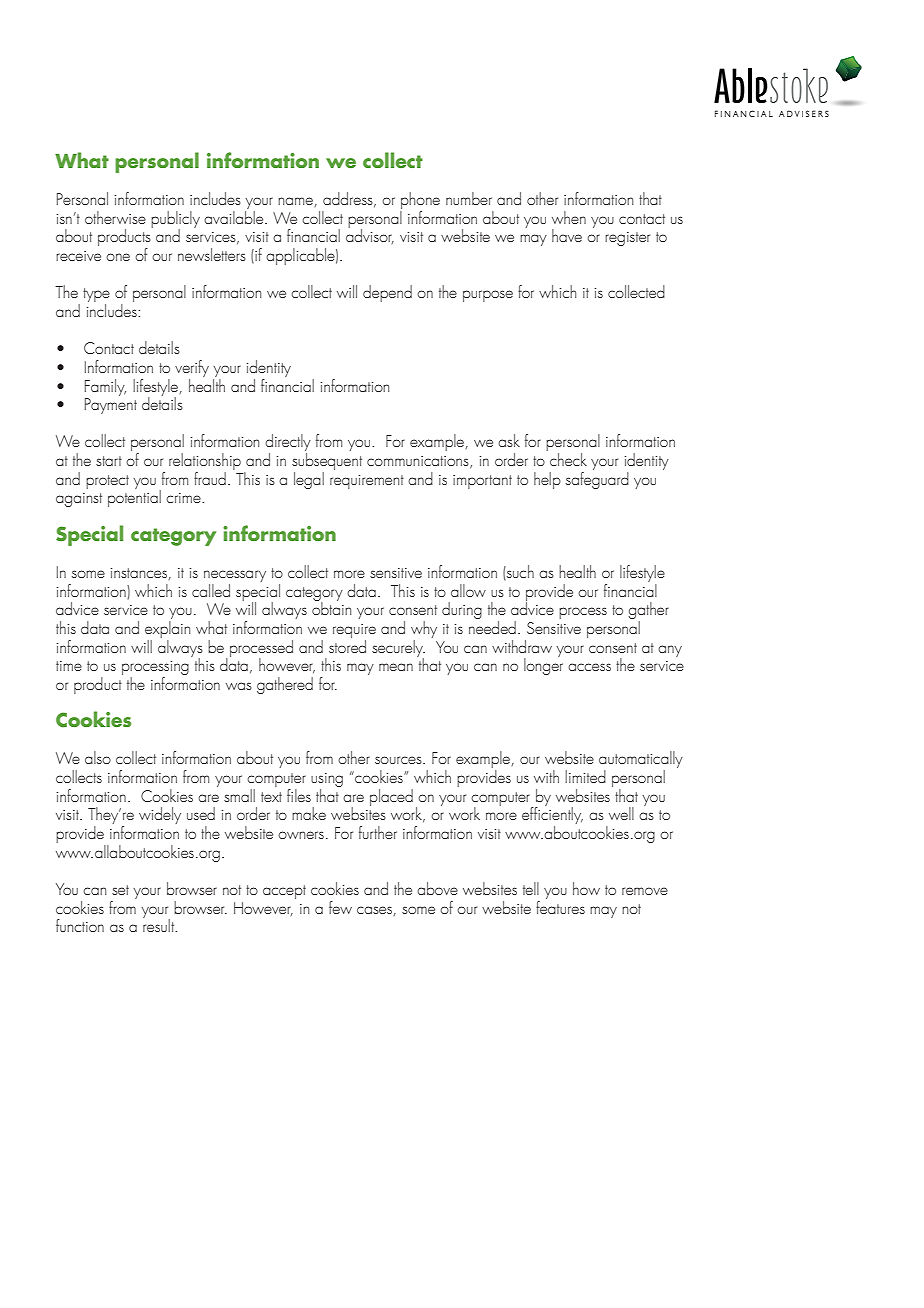 The width and height of the screenshot is (924, 1308). What do you see at coordinates (396, 667) in the screenshot?
I see `mean` at bounding box center [396, 667].
